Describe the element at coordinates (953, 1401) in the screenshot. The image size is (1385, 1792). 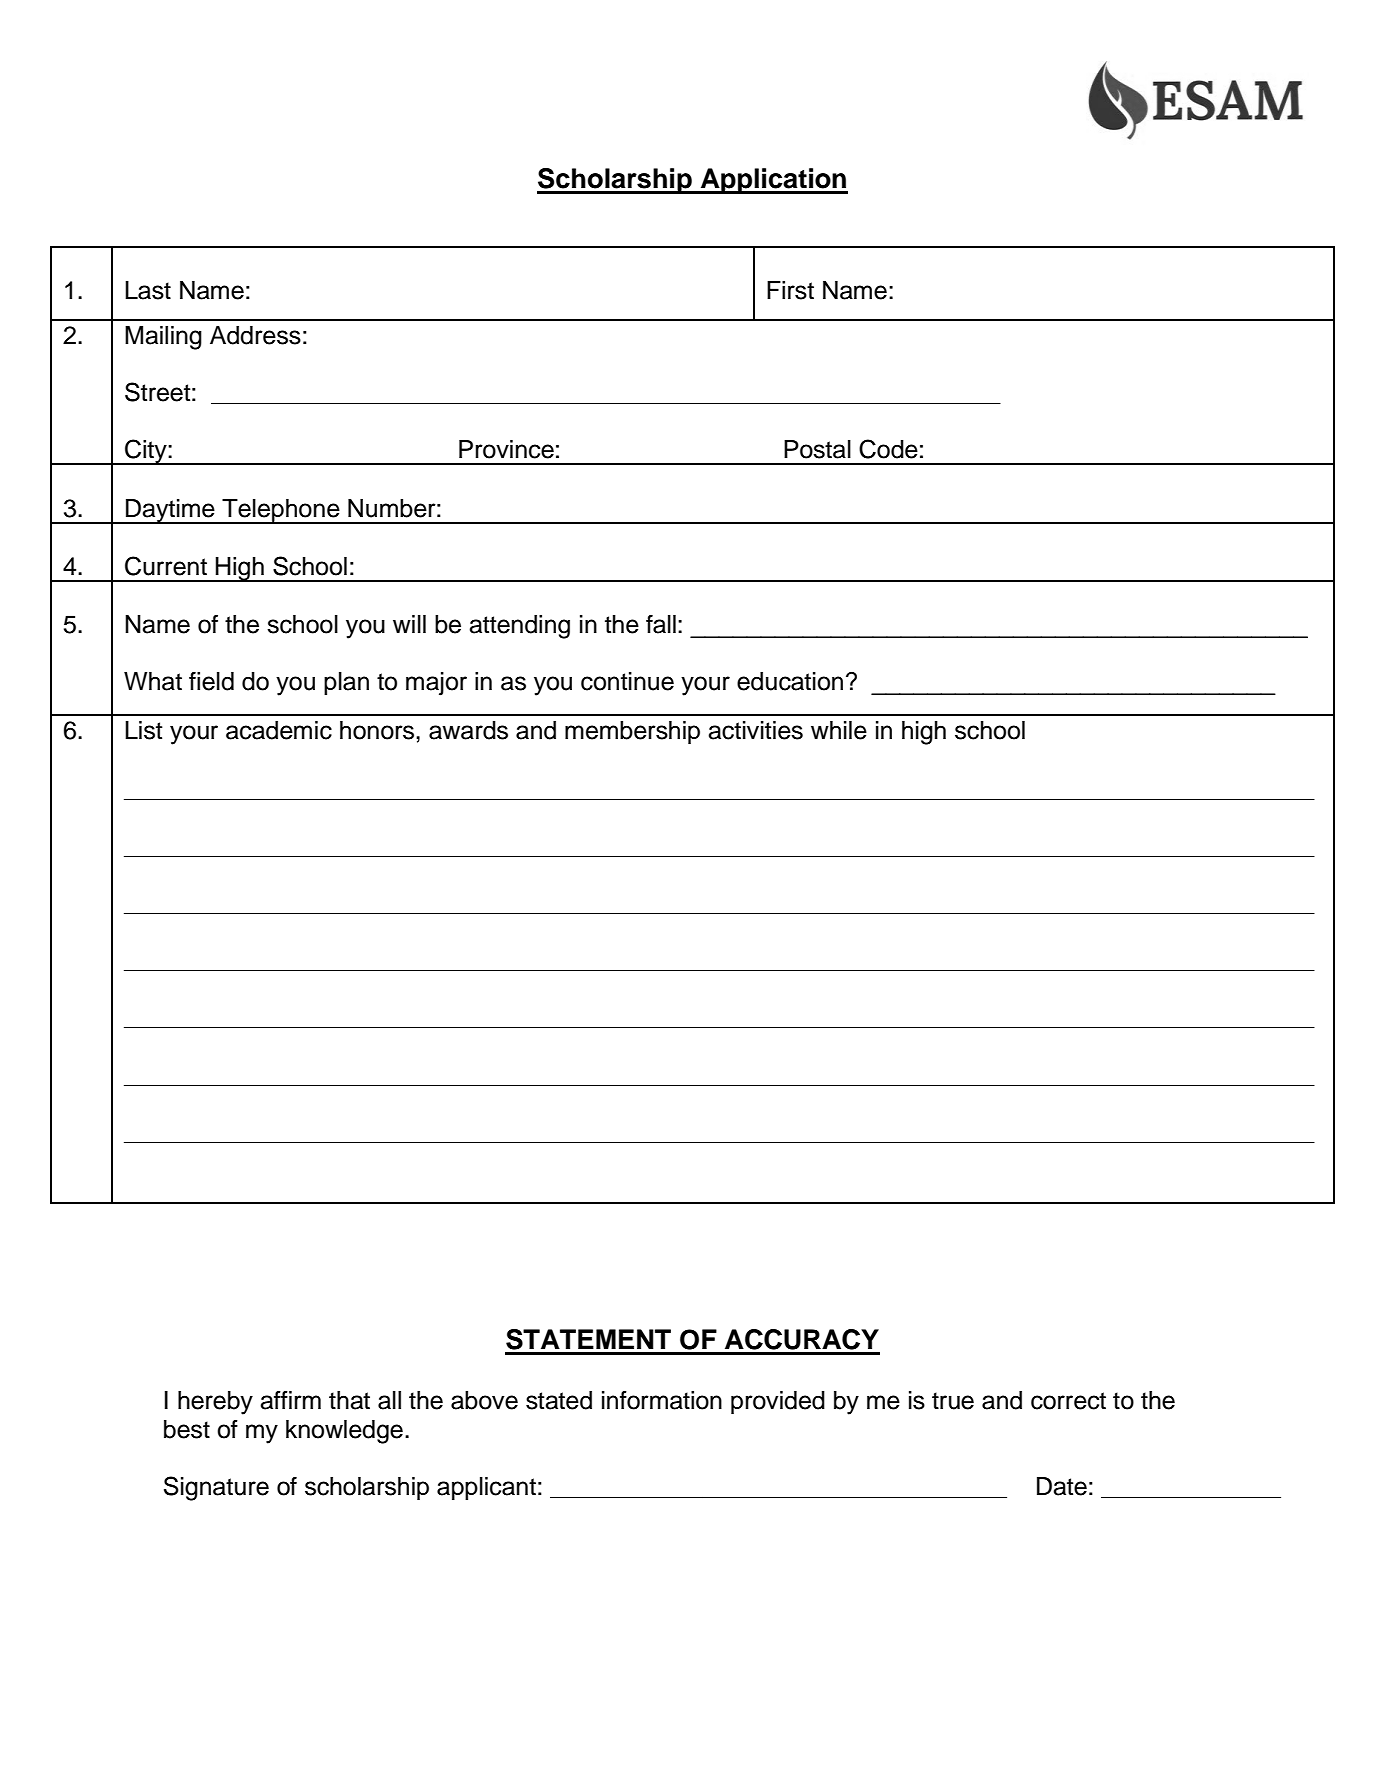
I see `true` at that location.
